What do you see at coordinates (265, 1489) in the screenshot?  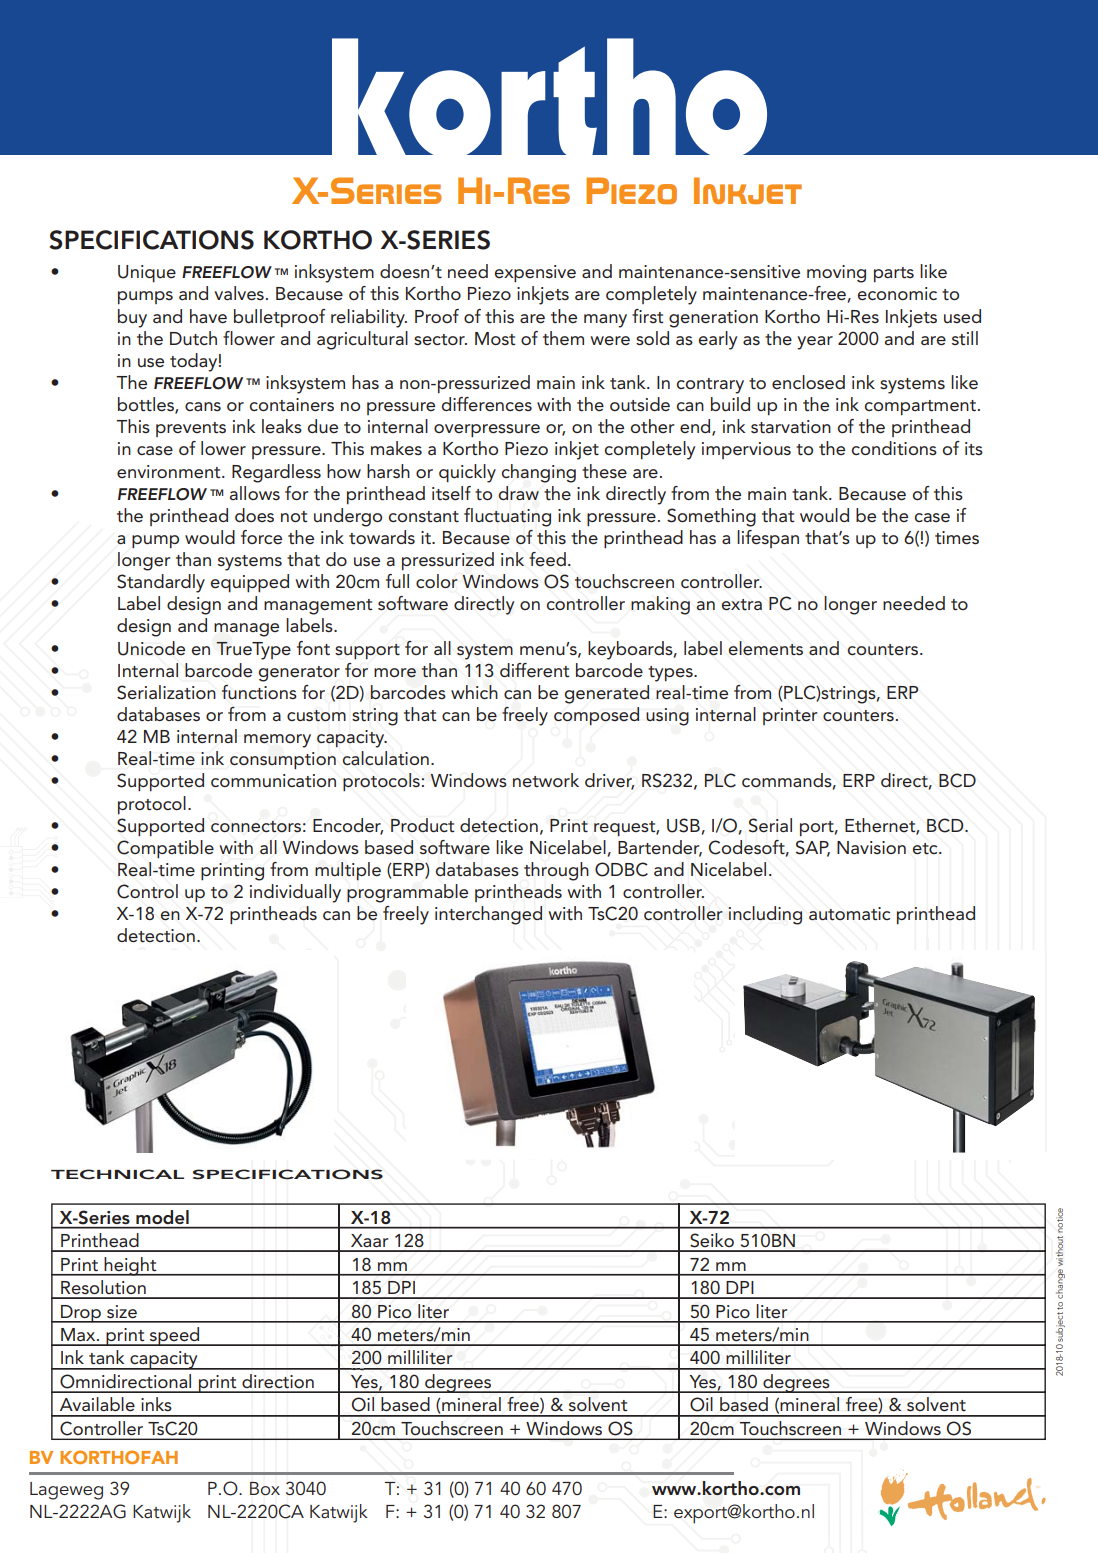 I see `Box` at bounding box center [265, 1489].
